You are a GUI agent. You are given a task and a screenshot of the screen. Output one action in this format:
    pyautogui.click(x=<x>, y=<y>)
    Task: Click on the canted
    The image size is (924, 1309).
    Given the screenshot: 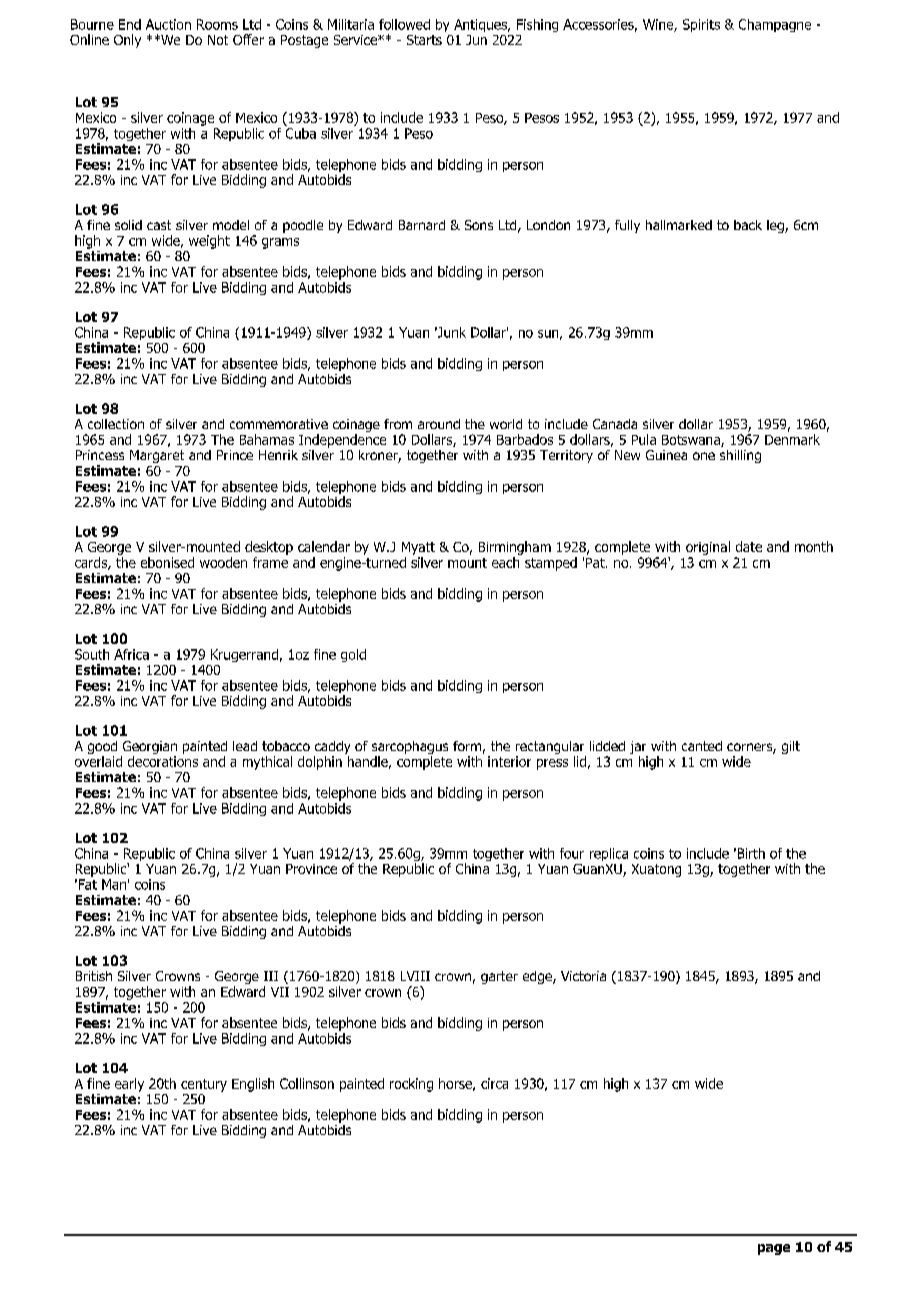 What is the action you would take?
    pyautogui.click(x=702, y=746)
